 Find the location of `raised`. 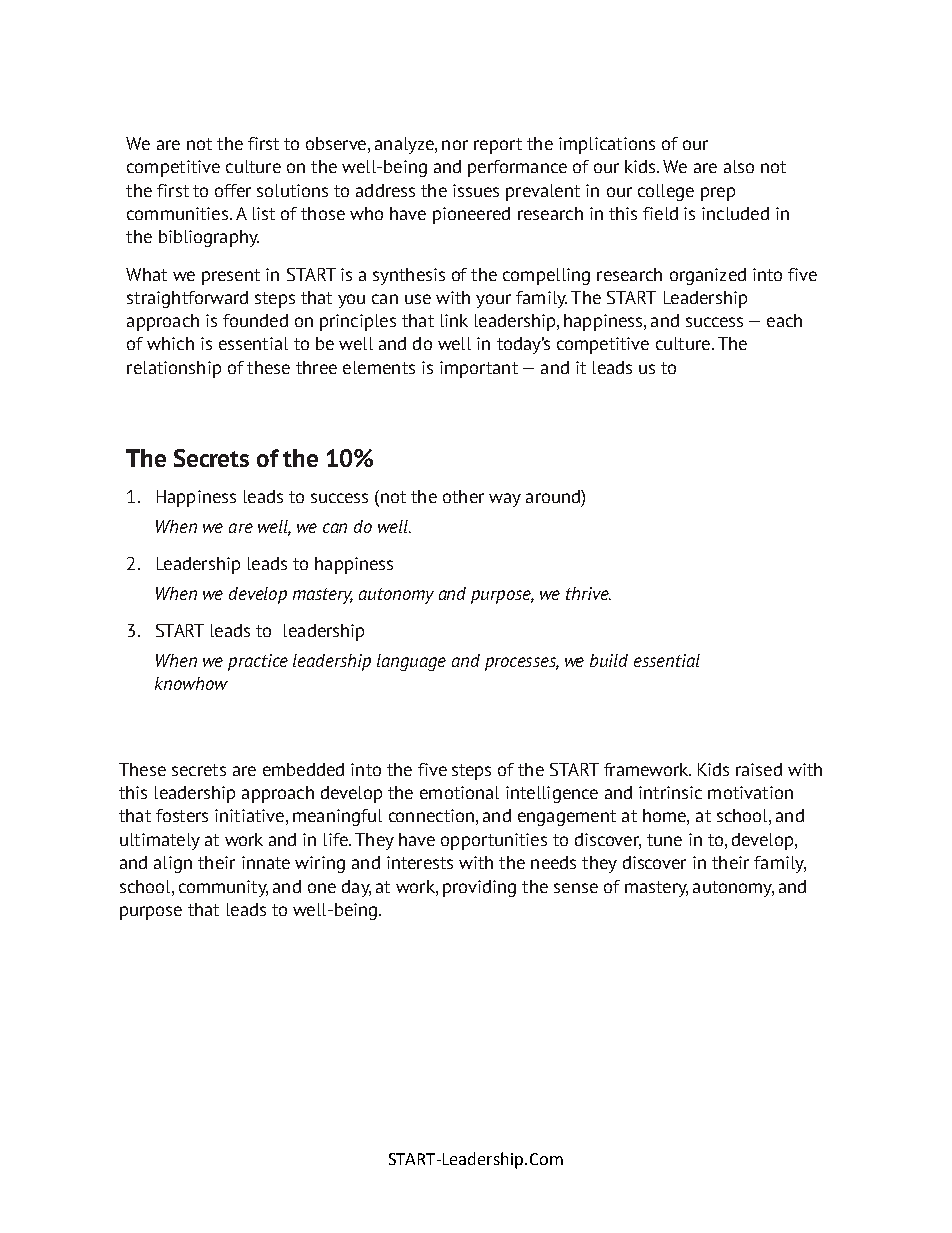

raised is located at coordinates (759, 769).
